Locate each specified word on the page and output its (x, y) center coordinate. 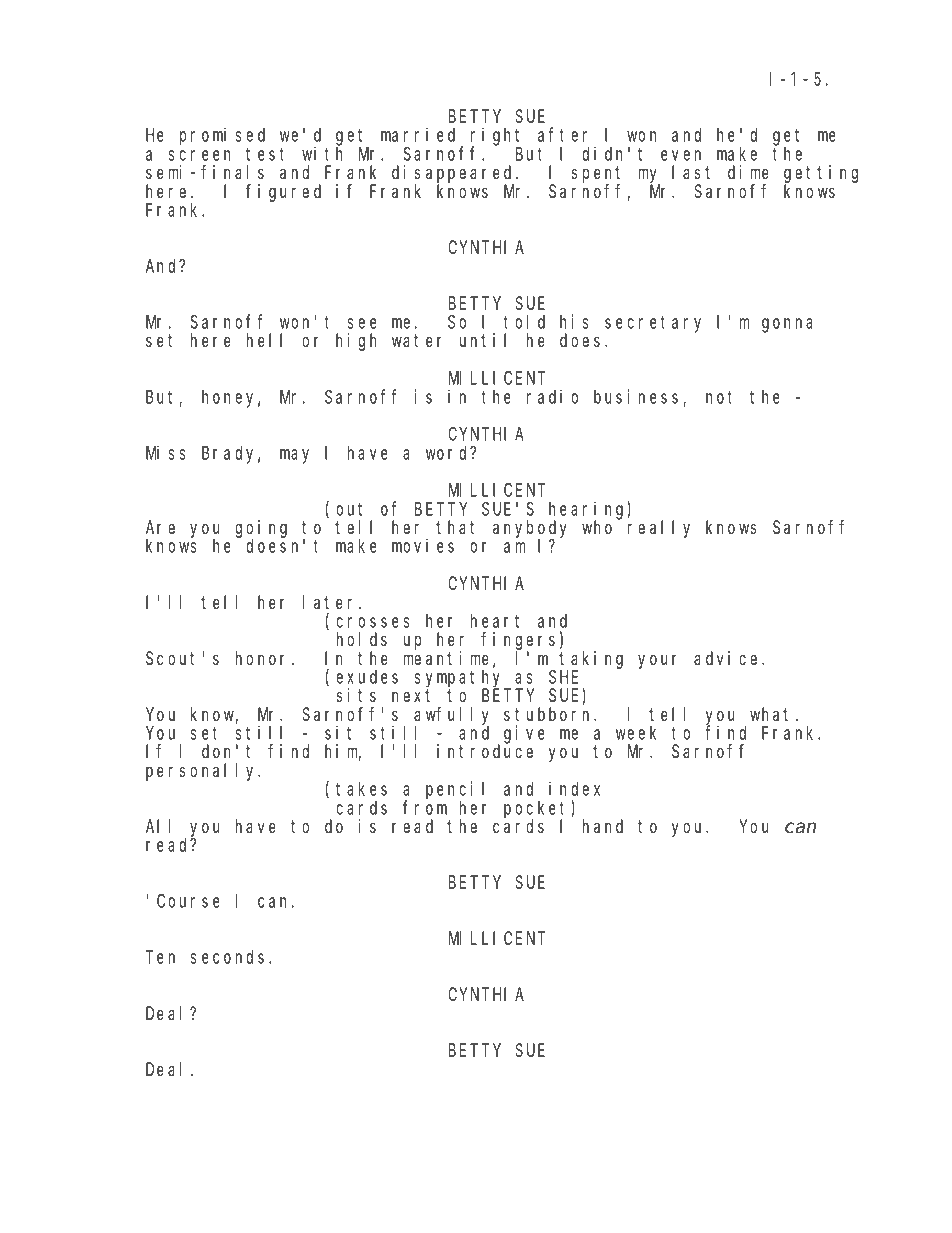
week (636, 733)
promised (222, 136)
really (659, 529)
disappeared (454, 175)
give (524, 734)
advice (728, 658)
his (574, 321)
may (294, 456)
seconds (230, 957)
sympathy (460, 679)
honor (264, 658)
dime (748, 172)
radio (552, 396)
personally (203, 772)
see (362, 323)
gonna (787, 325)
